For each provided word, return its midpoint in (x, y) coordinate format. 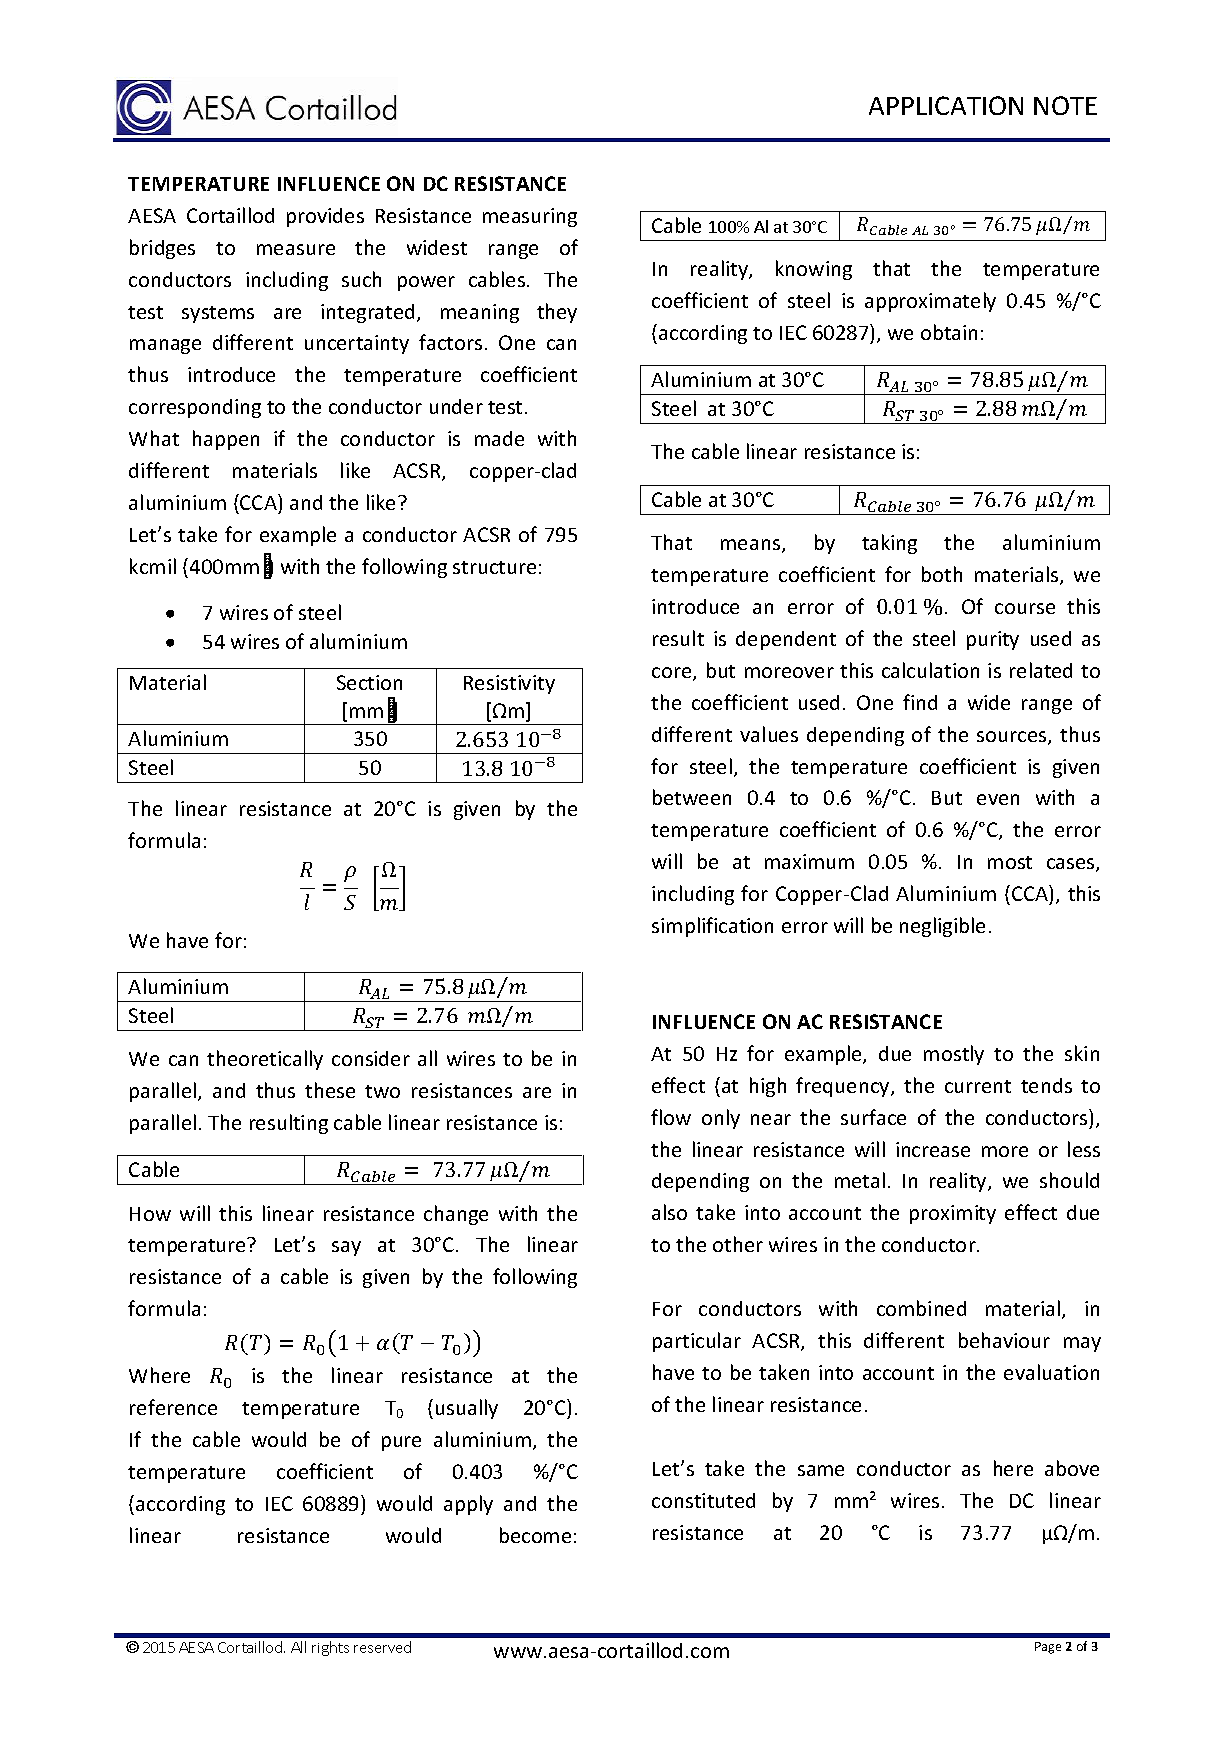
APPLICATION (946, 105)
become (535, 1535)
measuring (530, 217)
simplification (712, 927)
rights (330, 1648)
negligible (942, 927)
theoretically (265, 1060)
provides (325, 217)
